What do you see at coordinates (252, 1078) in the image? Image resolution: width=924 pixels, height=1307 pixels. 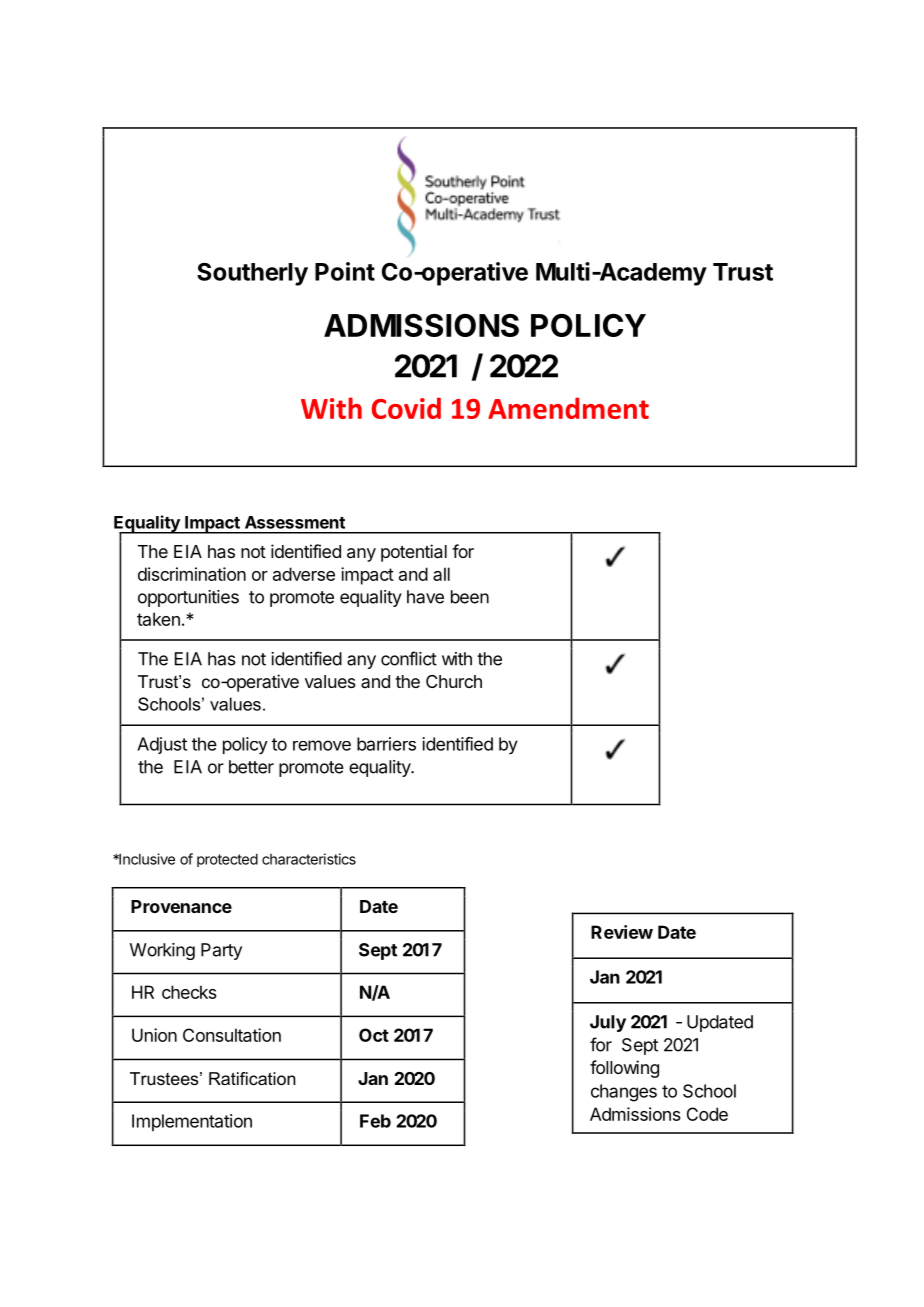 I see `Ratification` at bounding box center [252, 1078].
